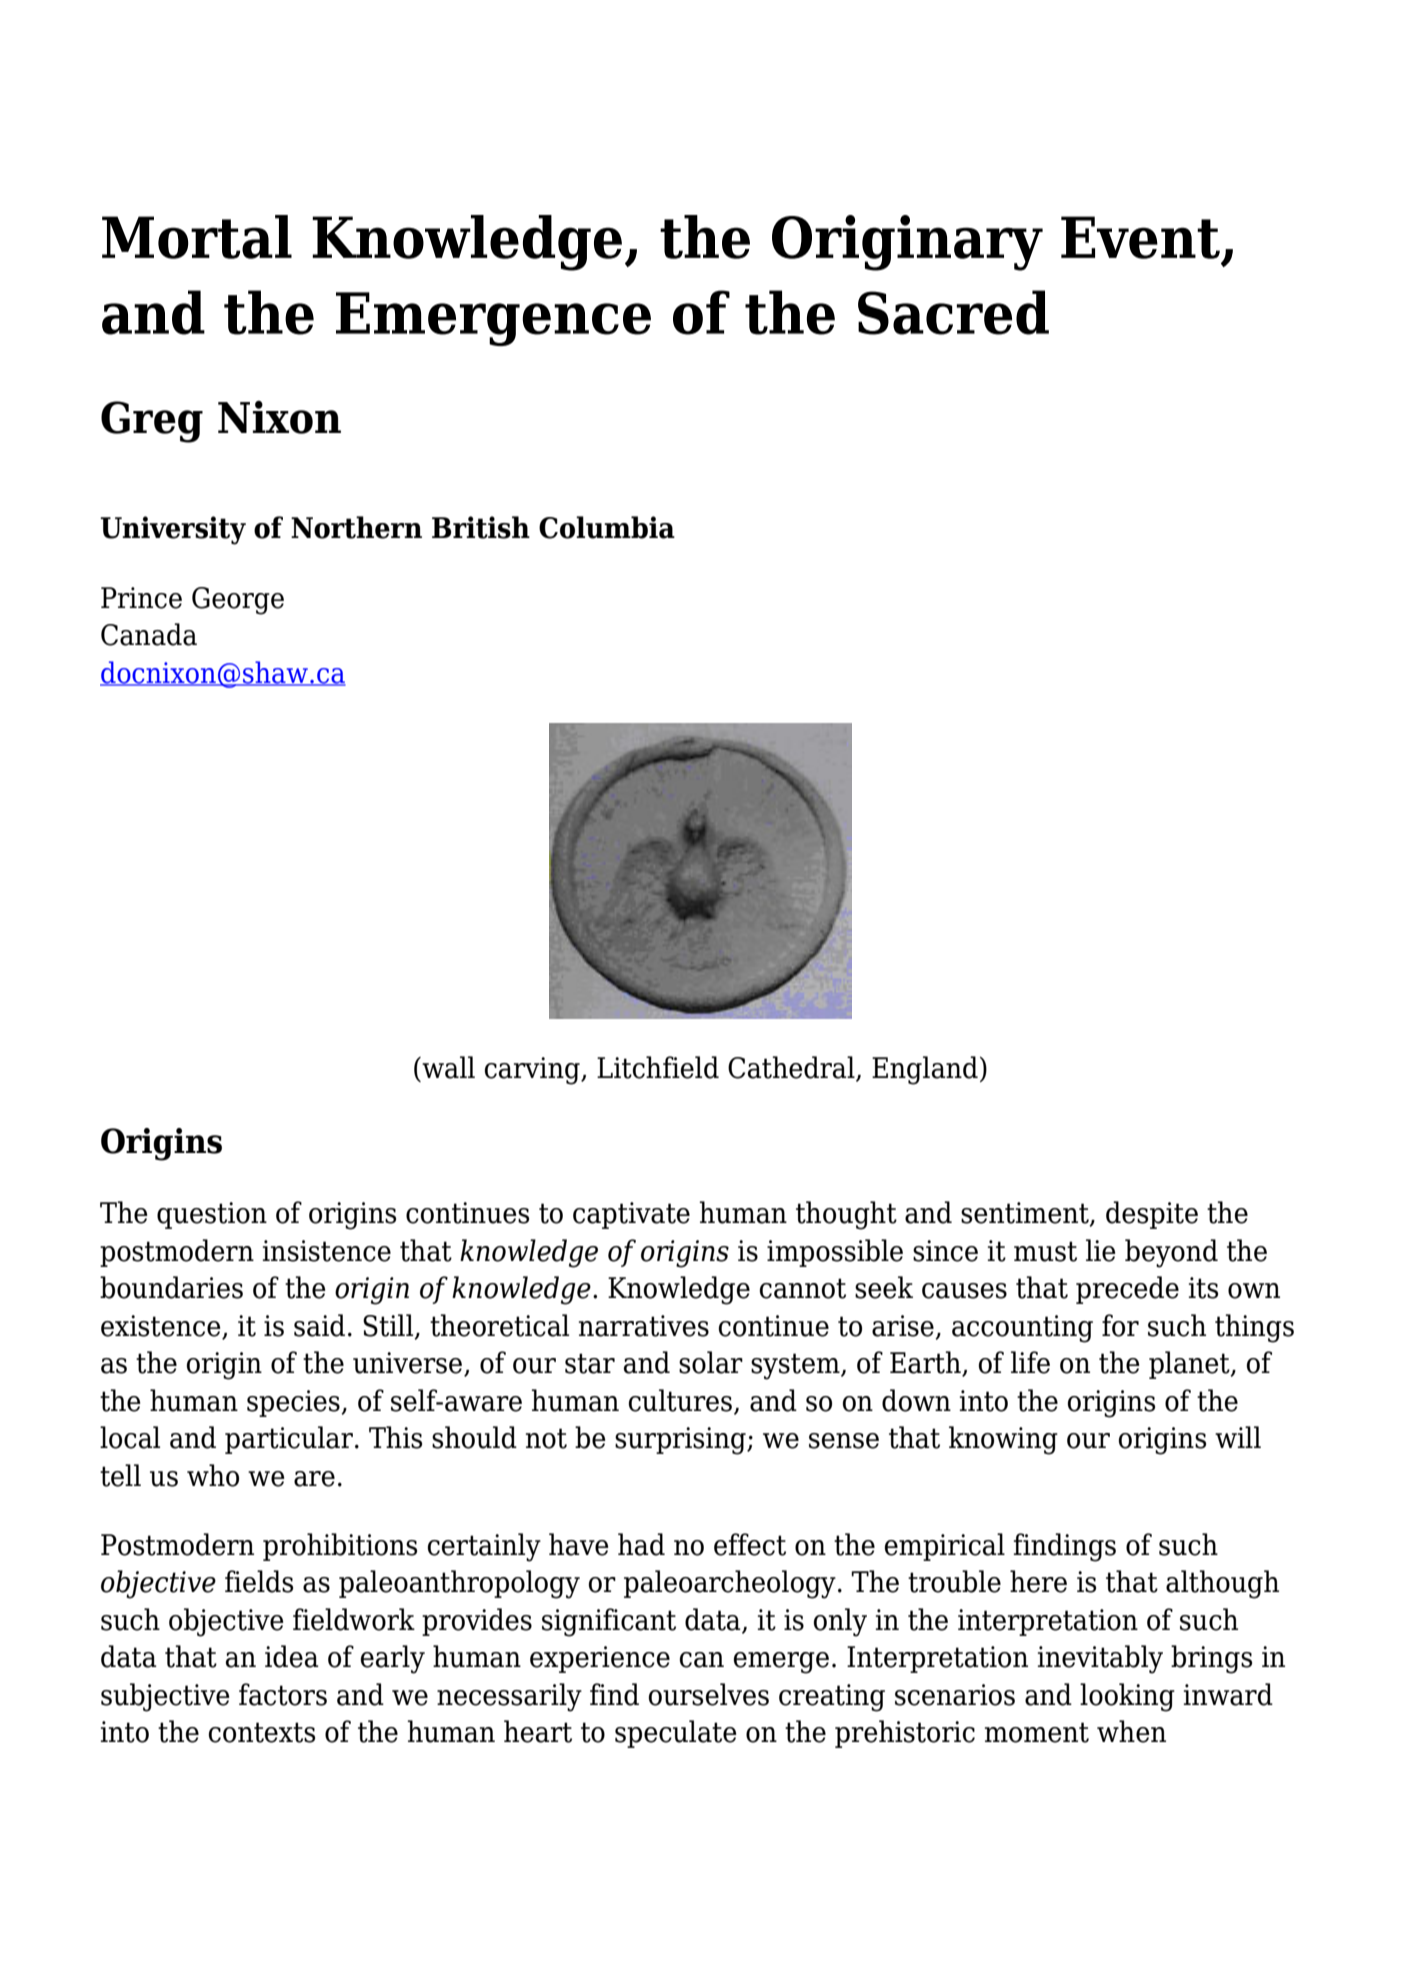  Describe the element at coordinates (925, 1070) in the document. I see `England` at that location.
